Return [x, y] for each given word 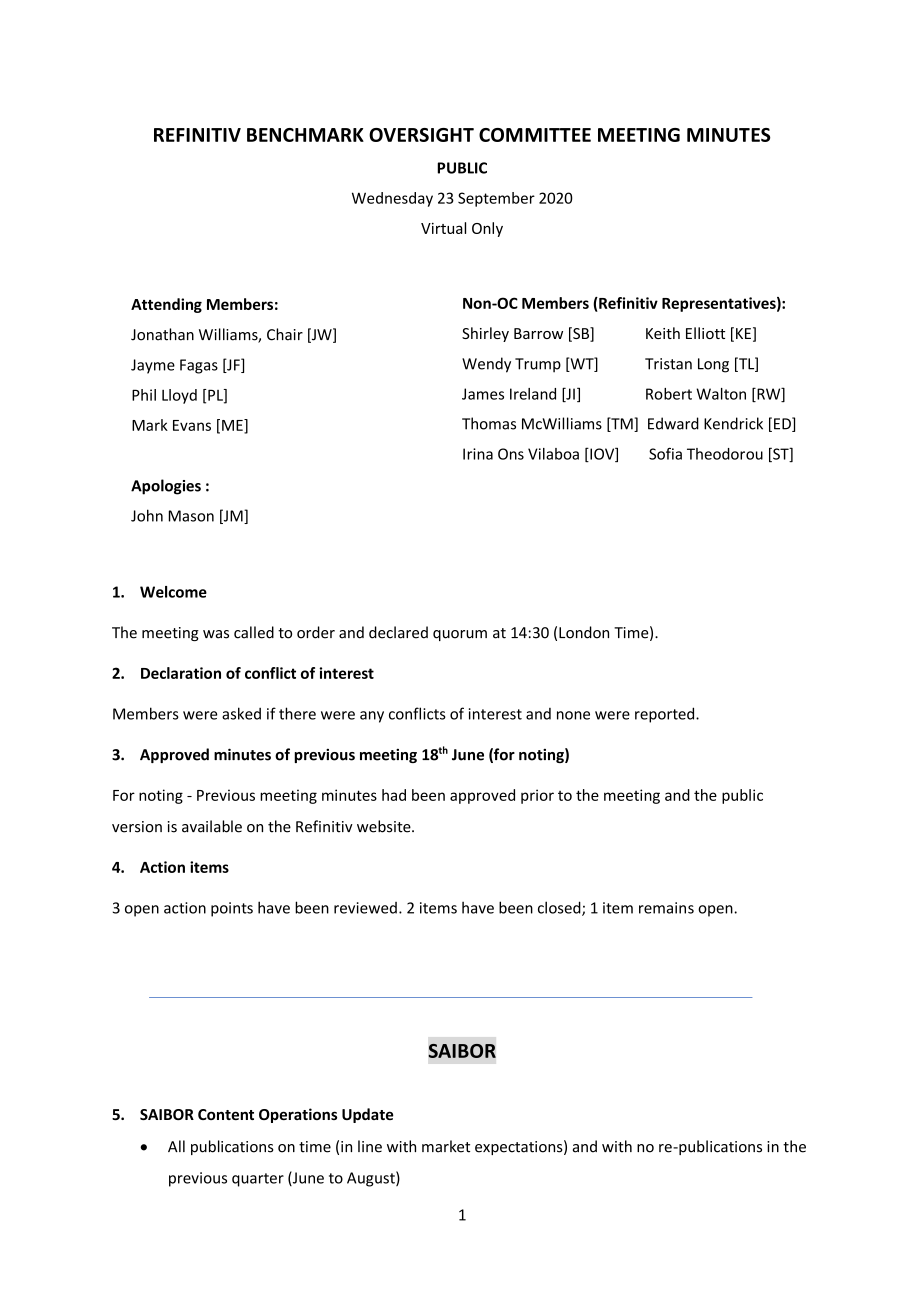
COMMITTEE [535, 135]
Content [226, 1114]
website [385, 826]
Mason [191, 516]
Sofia [665, 453]
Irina [478, 454]
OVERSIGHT [421, 135]
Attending [166, 305]
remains [666, 908]
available [212, 826]
